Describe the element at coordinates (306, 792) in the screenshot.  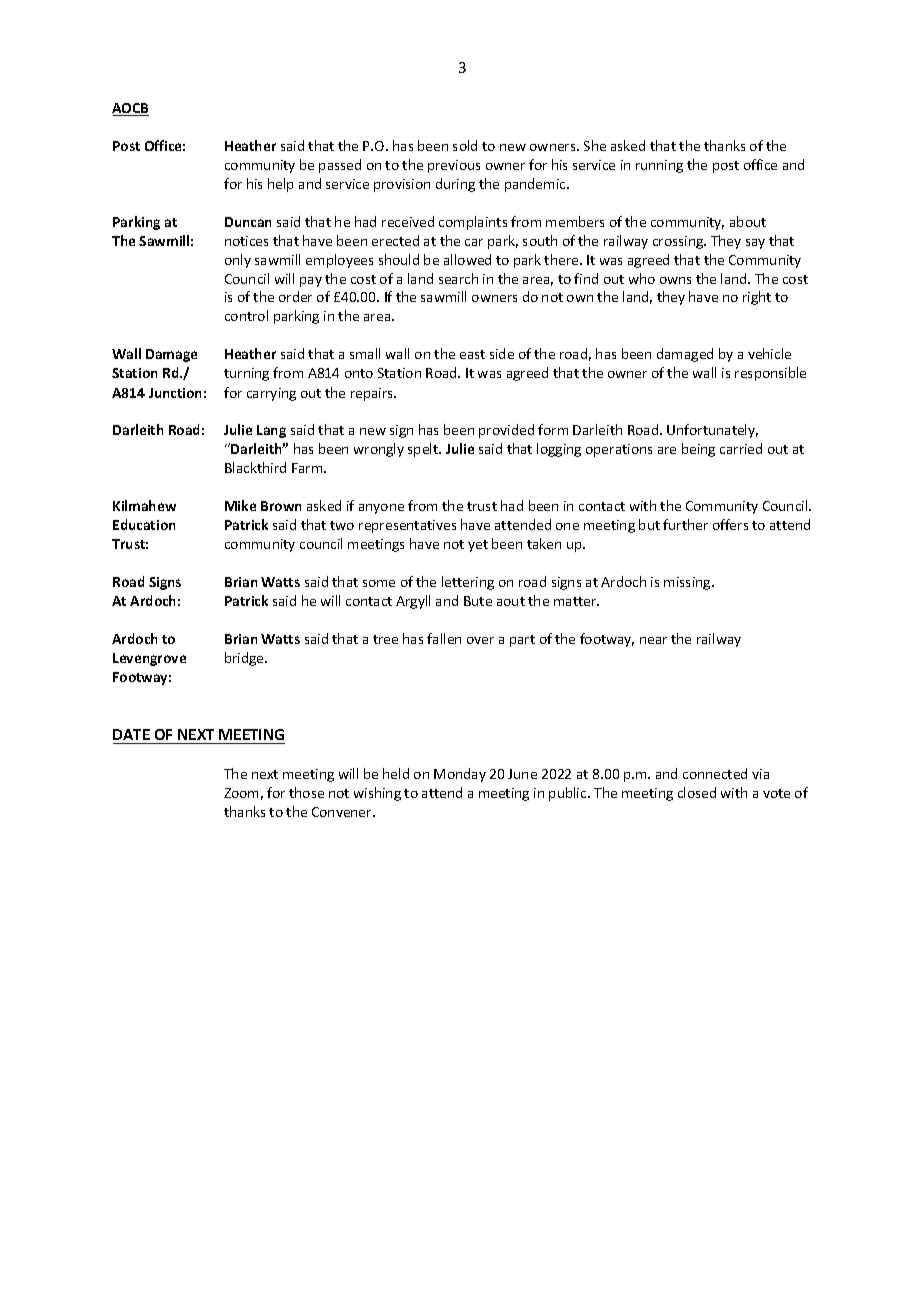
I see `those` at that location.
